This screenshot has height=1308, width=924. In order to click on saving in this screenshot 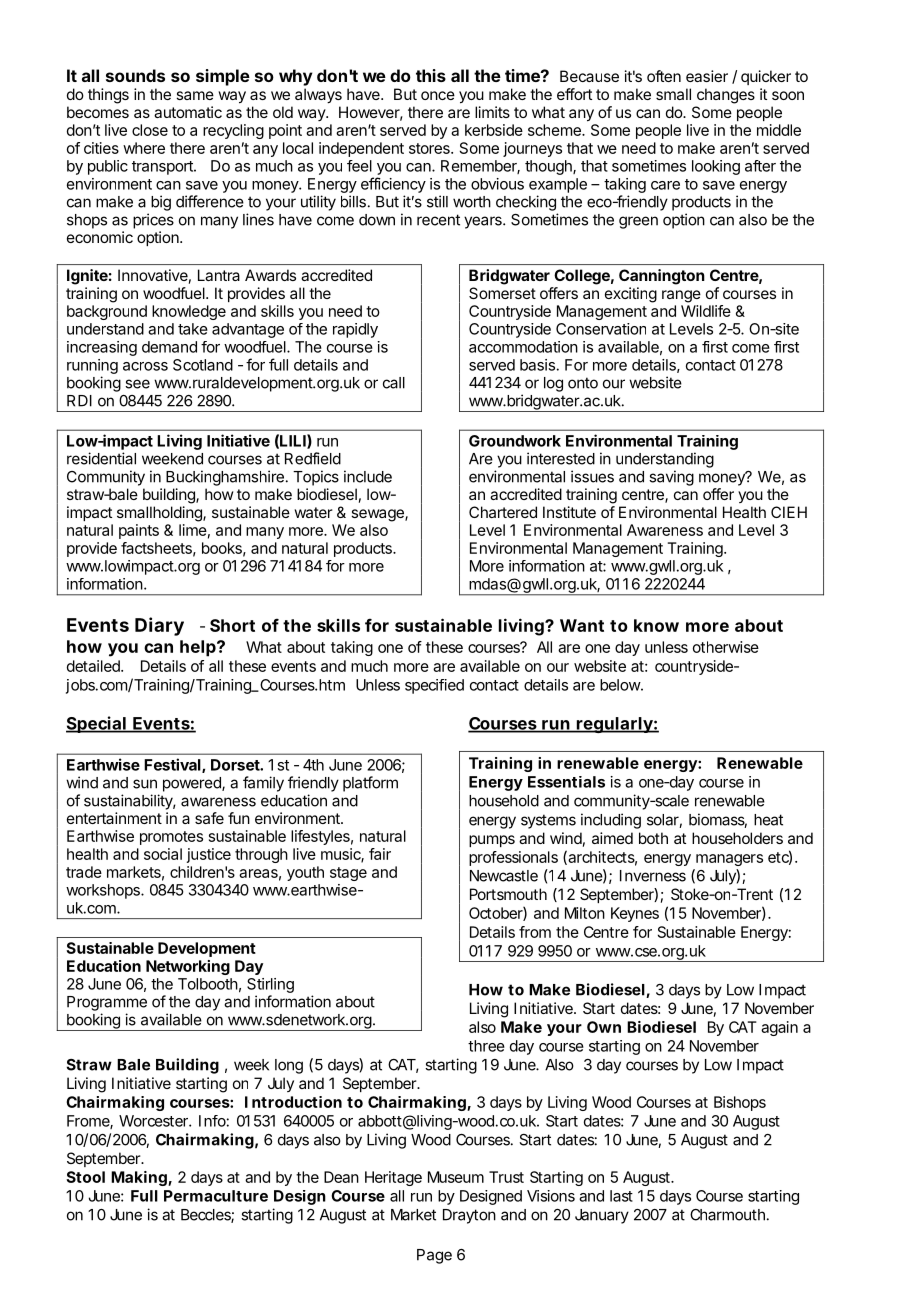, I will do `click(671, 478)`.
